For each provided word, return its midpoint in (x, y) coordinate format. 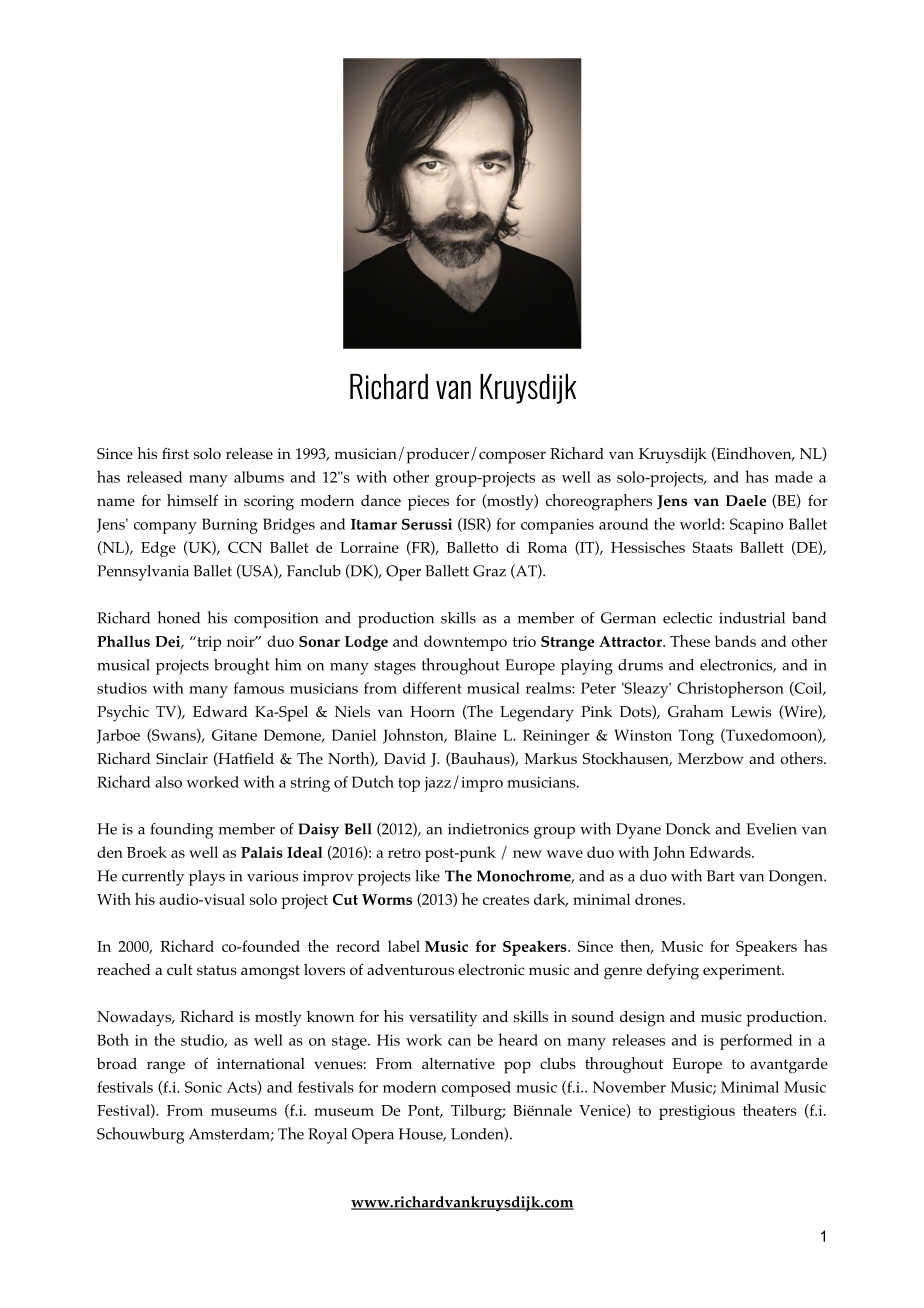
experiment (743, 972)
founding (182, 831)
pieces (428, 503)
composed (476, 1089)
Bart (721, 876)
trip (208, 643)
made (794, 477)
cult (180, 969)
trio (524, 641)
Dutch (373, 781)
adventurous (410, 970)
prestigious (697, 1112)
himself (192, 500)
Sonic (203, 1087)
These (690, 641)
